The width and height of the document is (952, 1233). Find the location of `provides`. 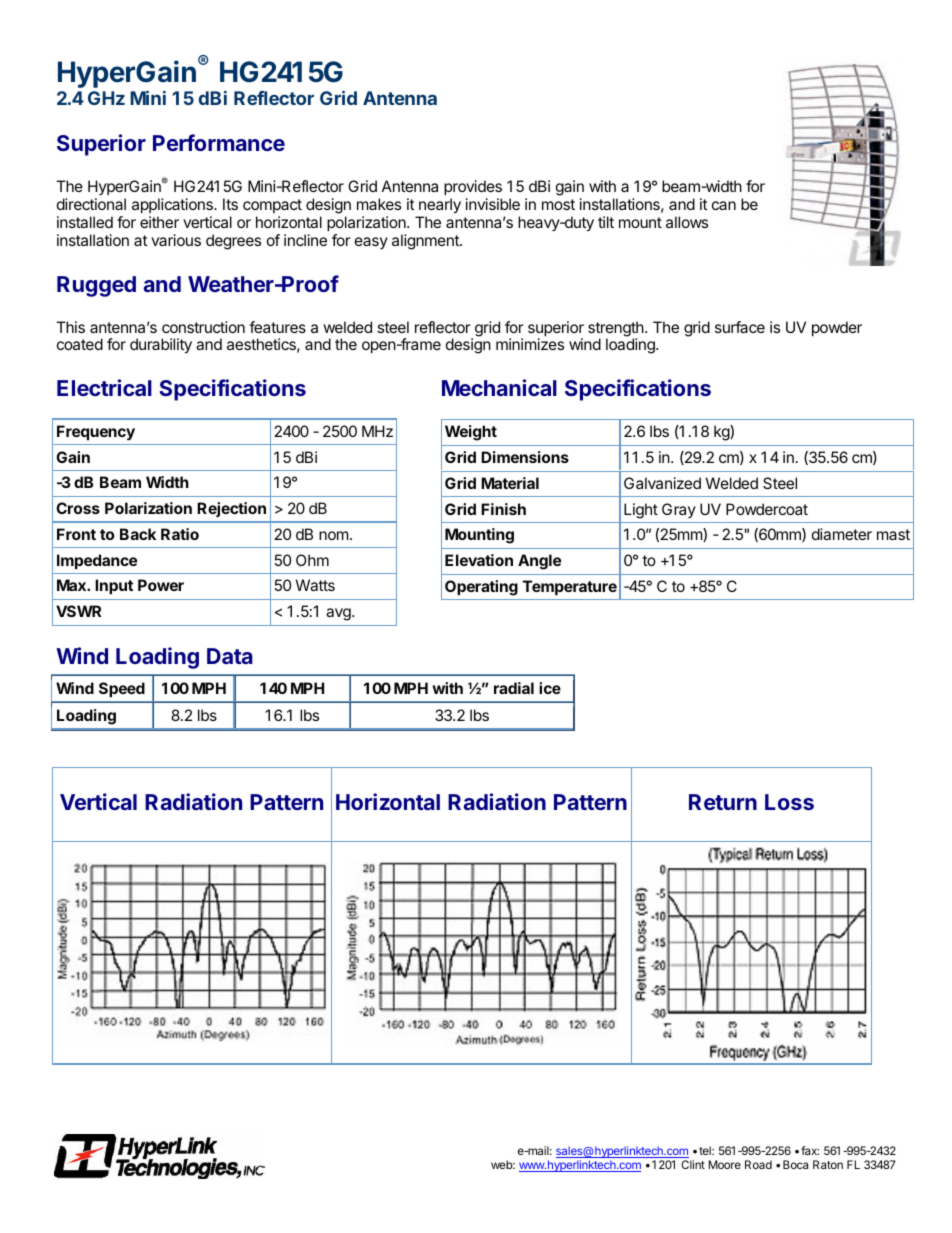

provides is located at coordinates (473, 187).
